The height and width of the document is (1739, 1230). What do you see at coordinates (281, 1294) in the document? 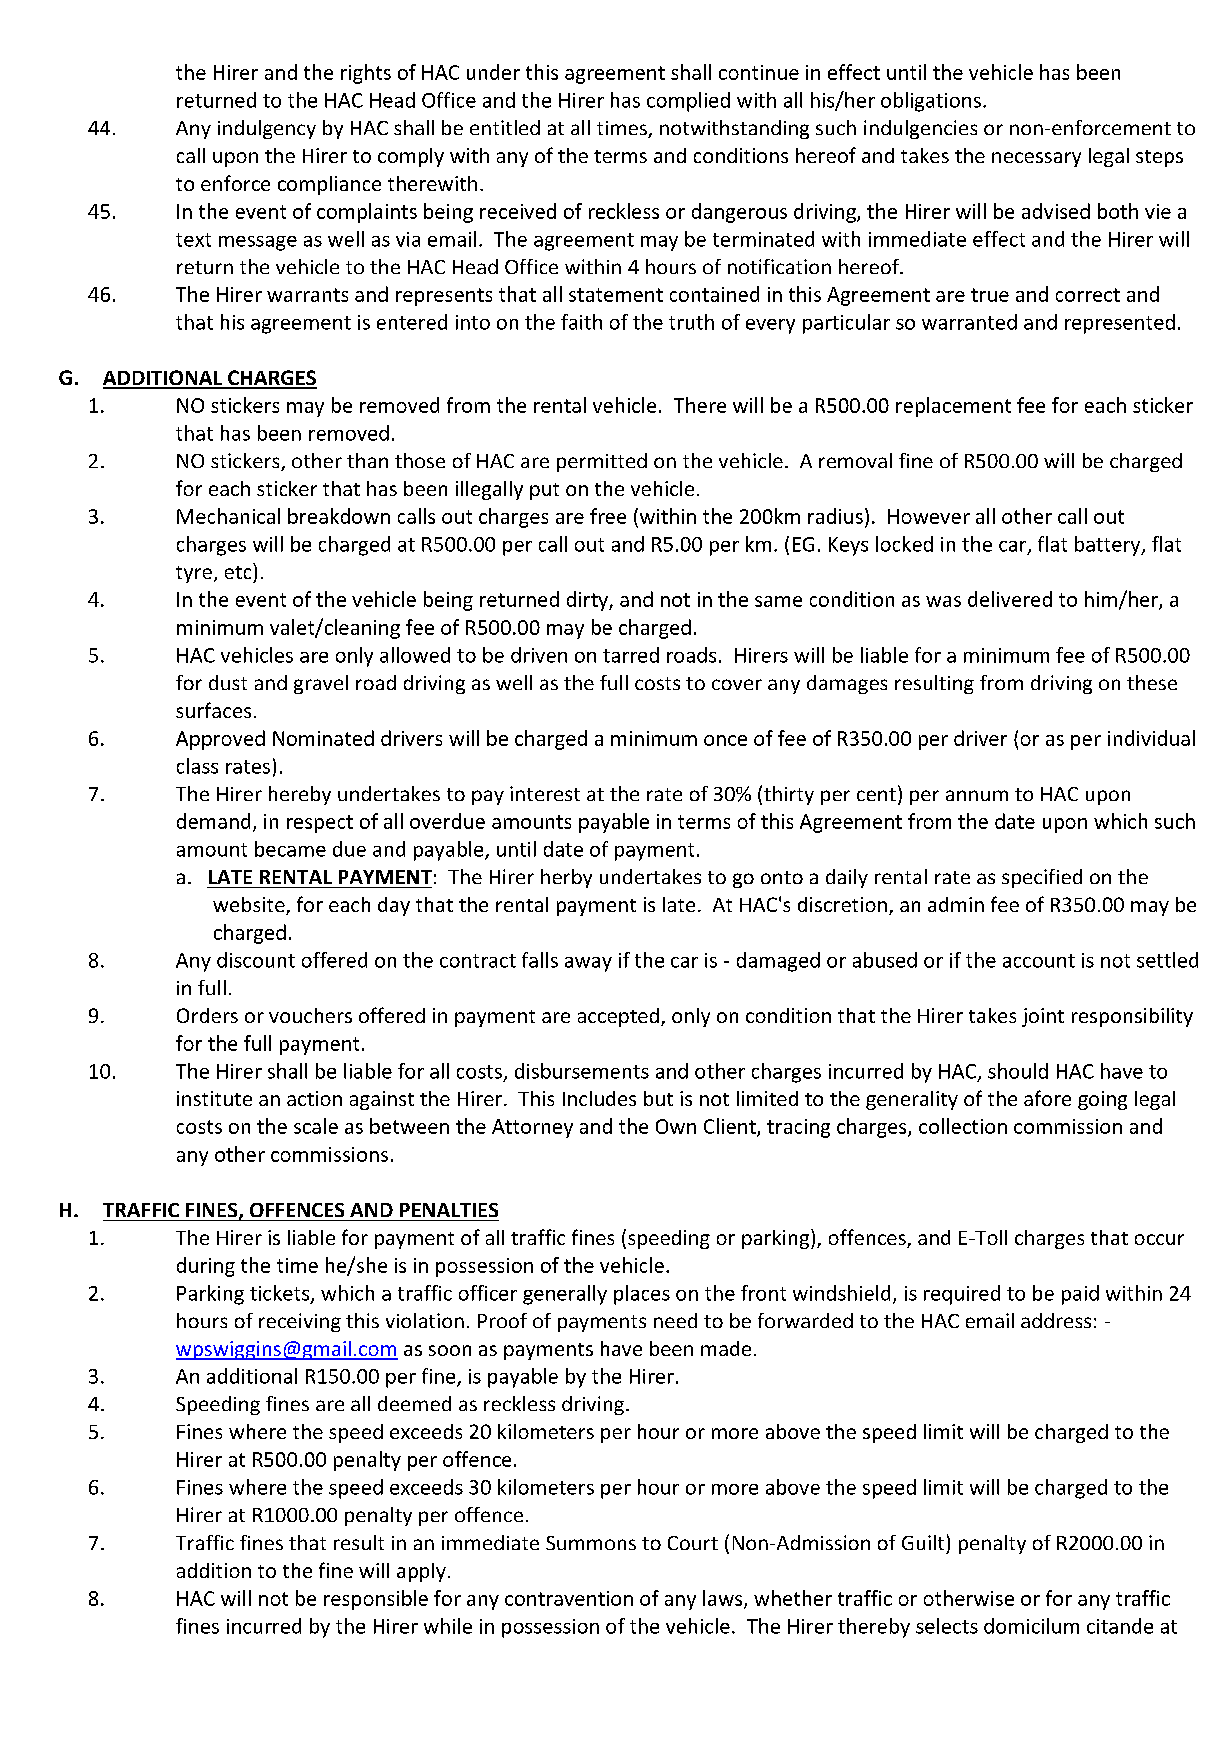
I see `tickets` at bounding box center [281, 1294].
